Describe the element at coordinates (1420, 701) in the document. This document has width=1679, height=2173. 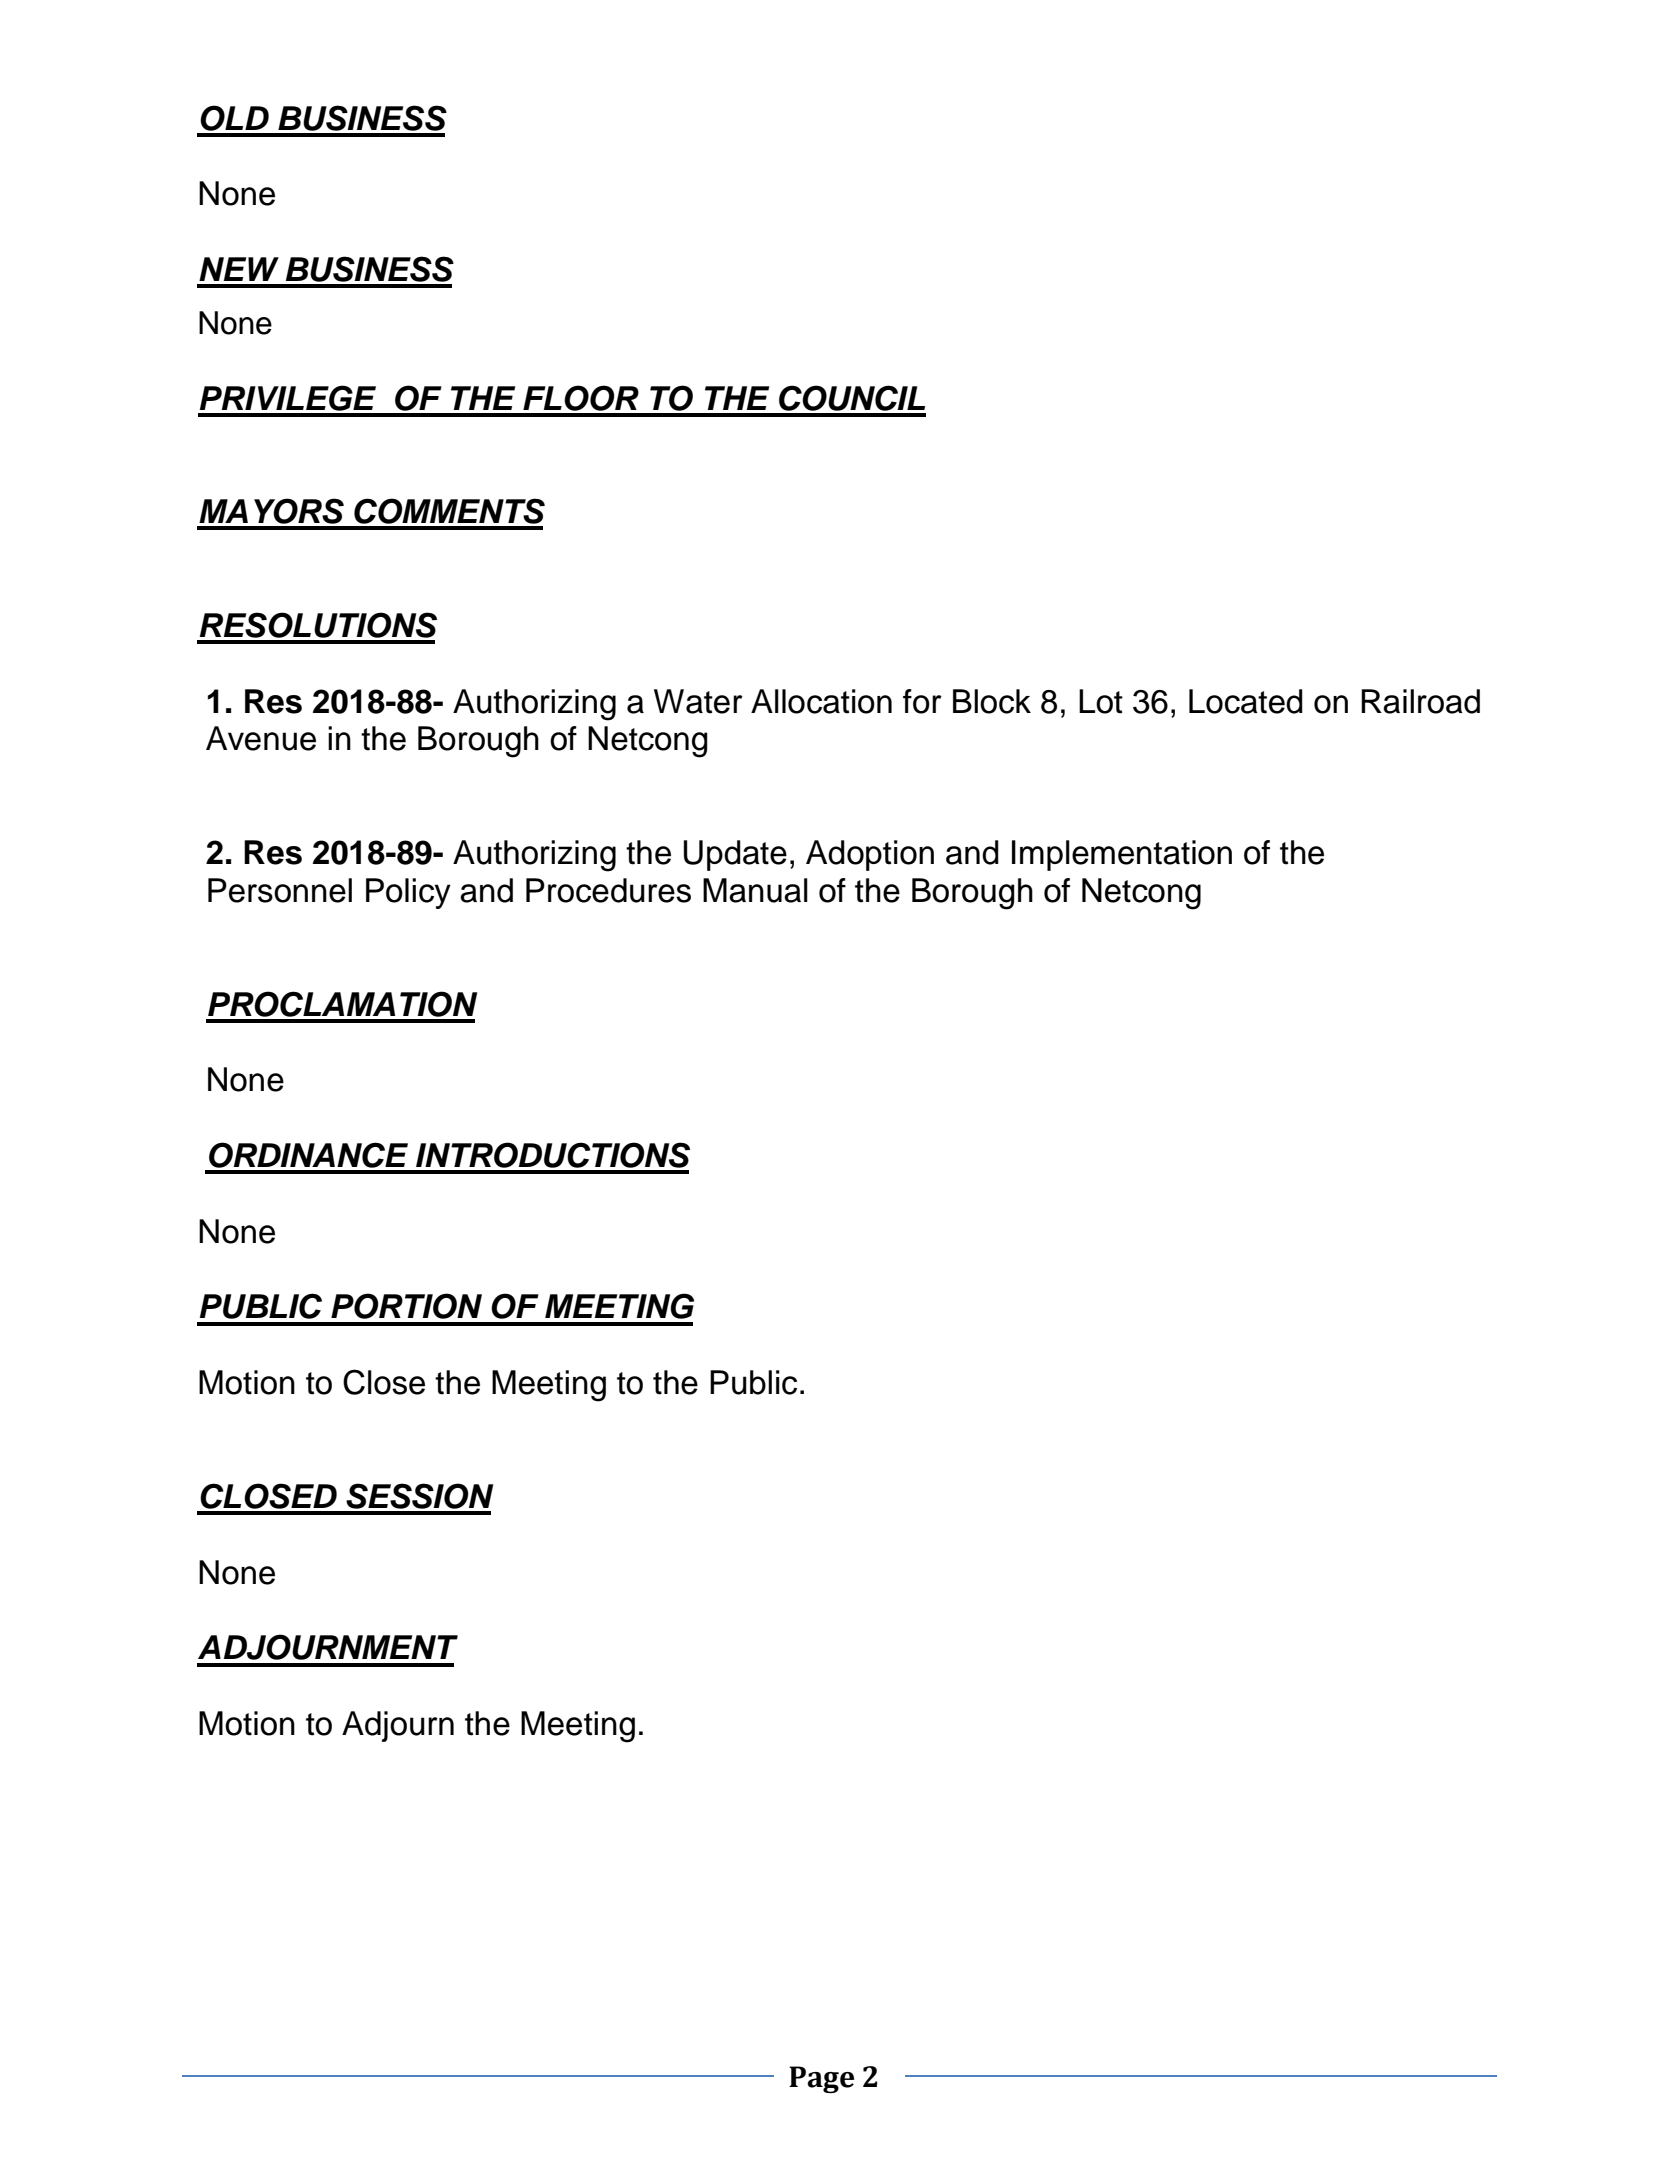
I see `Railroad` at that location.
